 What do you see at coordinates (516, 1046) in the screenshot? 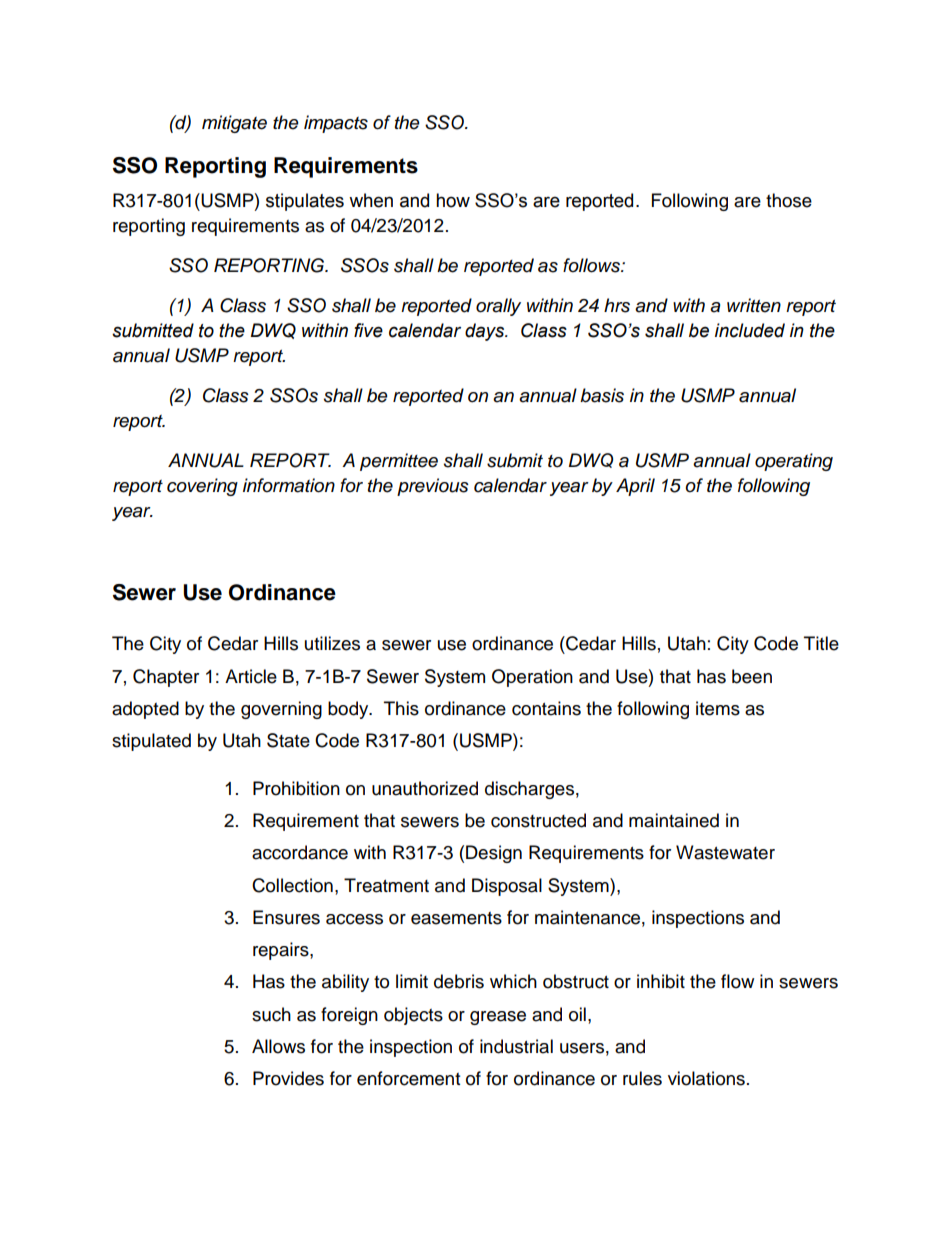
I see `industrial` at bounding box center [516, 1046].
